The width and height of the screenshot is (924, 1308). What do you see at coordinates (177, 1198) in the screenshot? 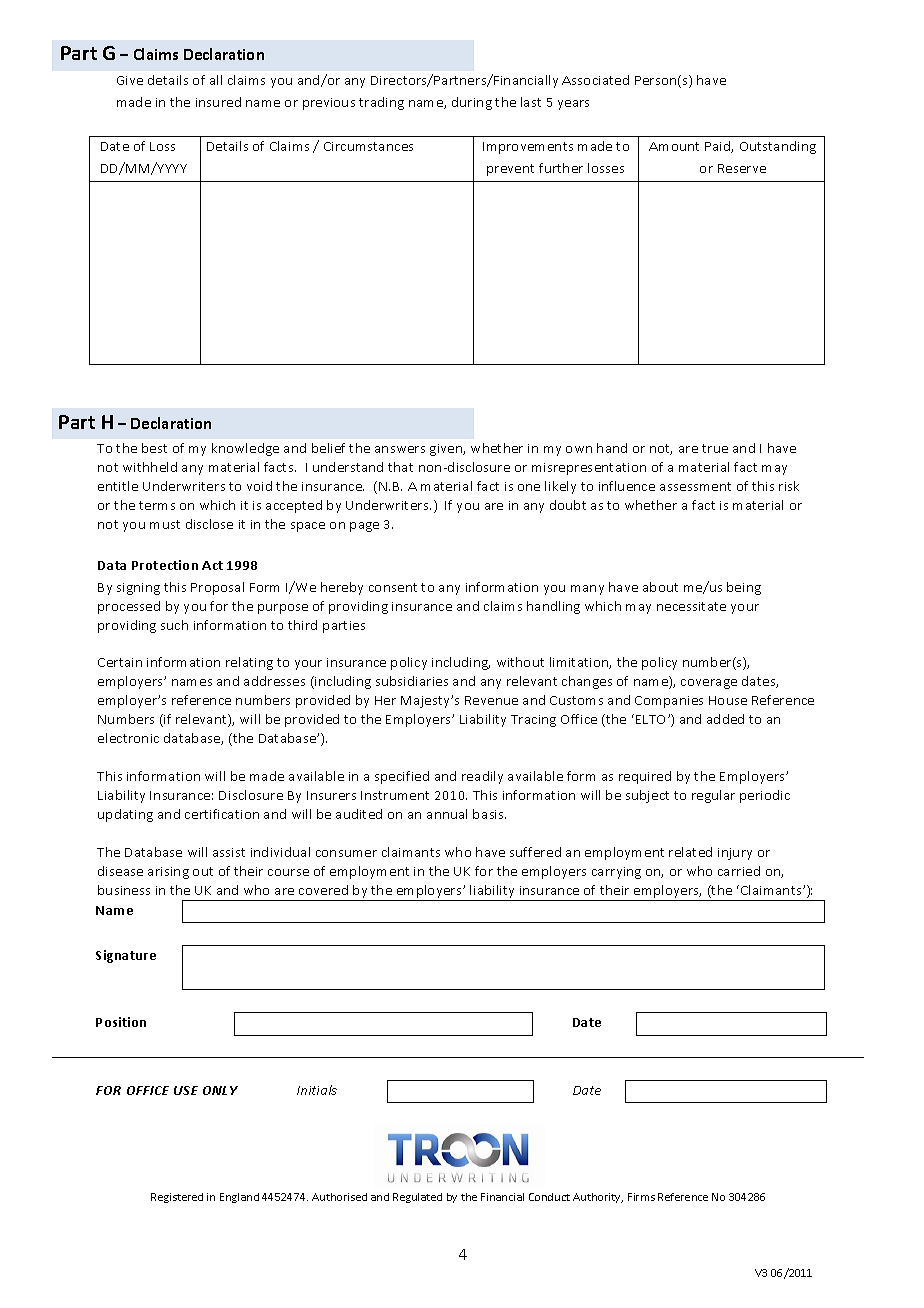
I see `Registered` at bounding box center [177, 1198].
